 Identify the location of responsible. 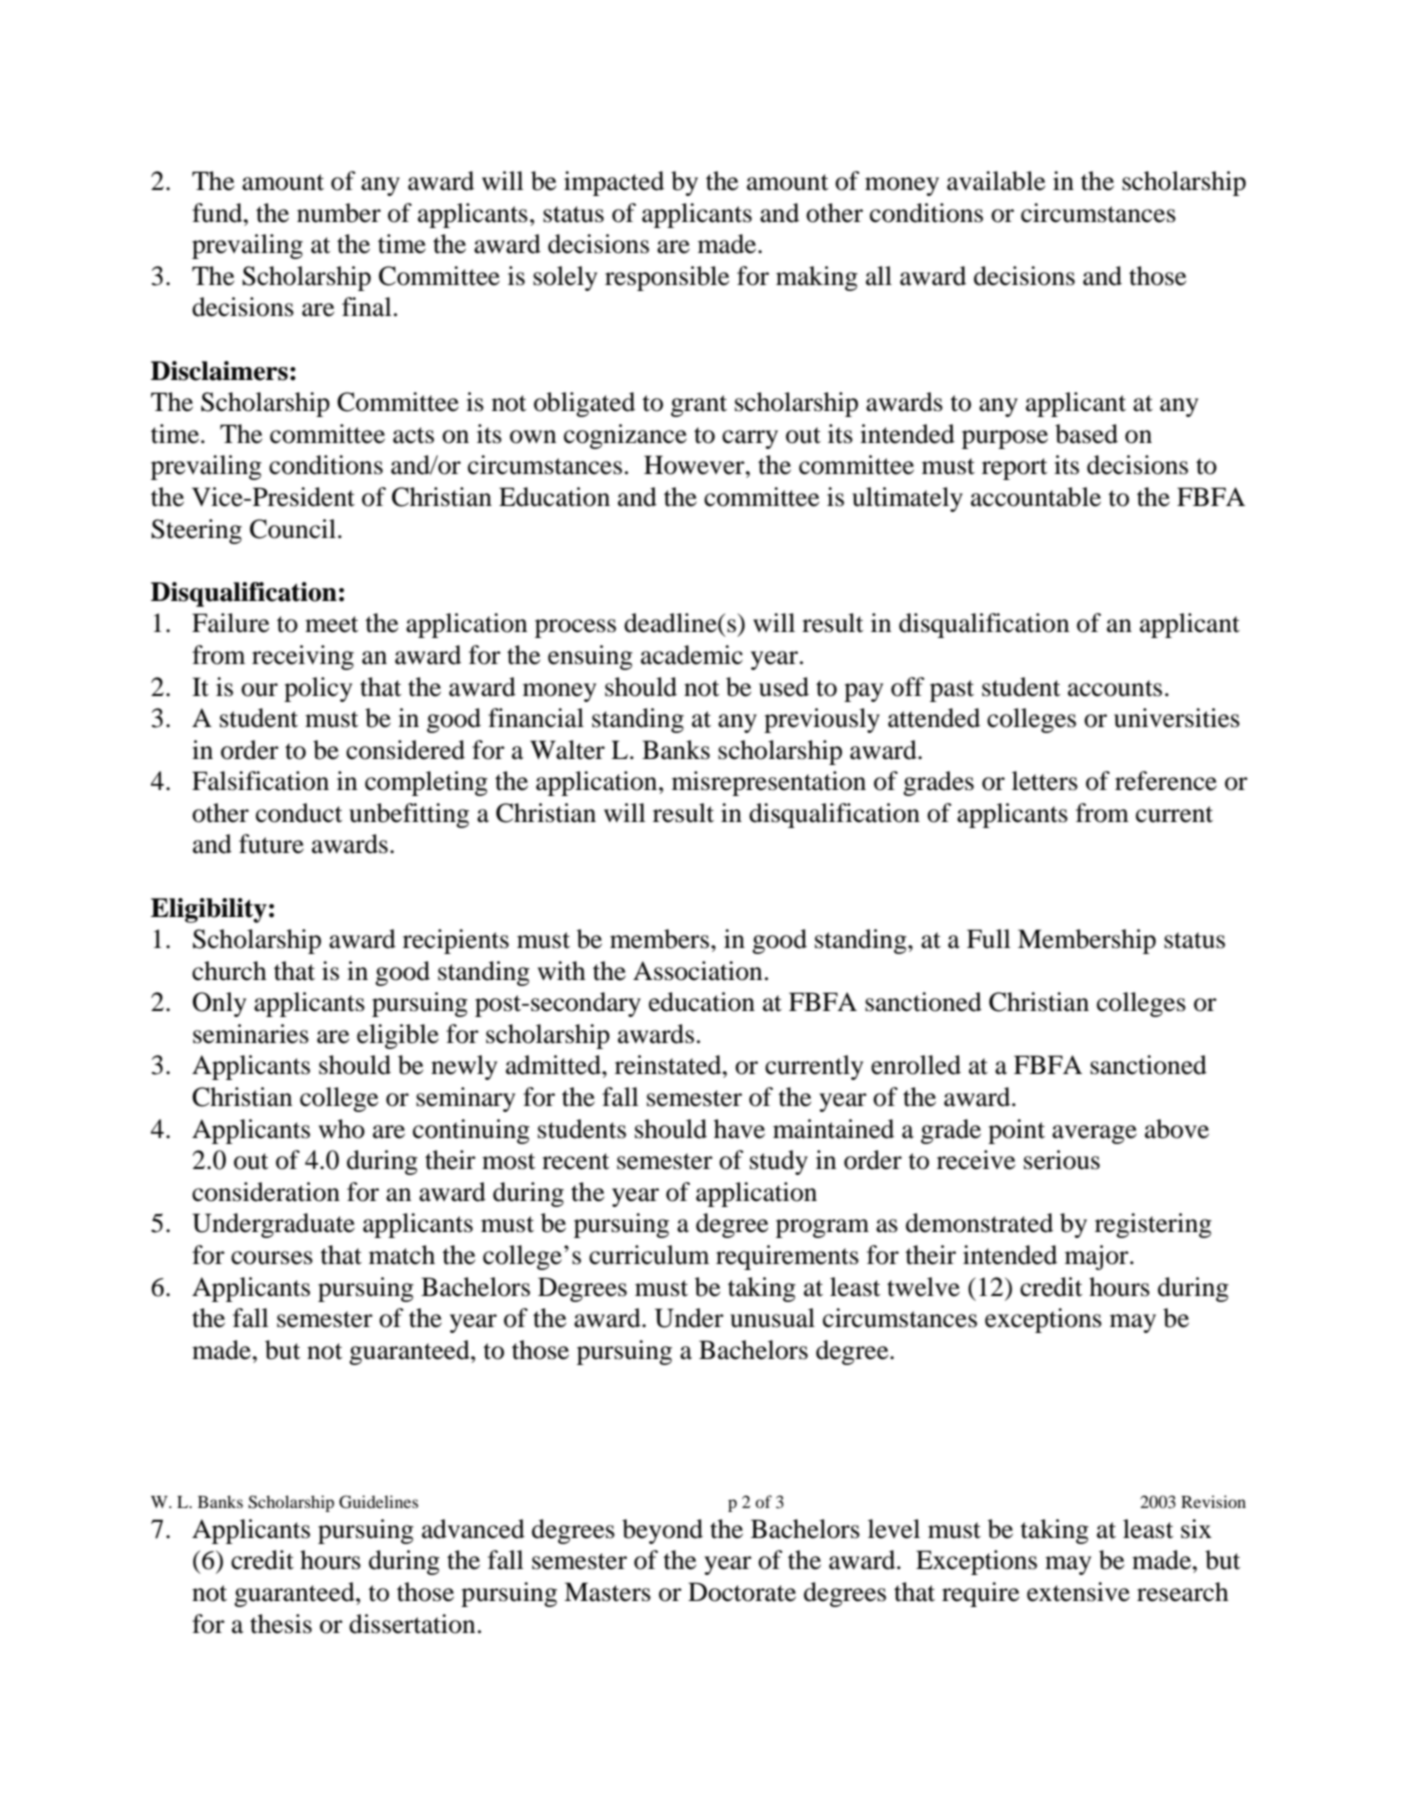
(667, 278).
